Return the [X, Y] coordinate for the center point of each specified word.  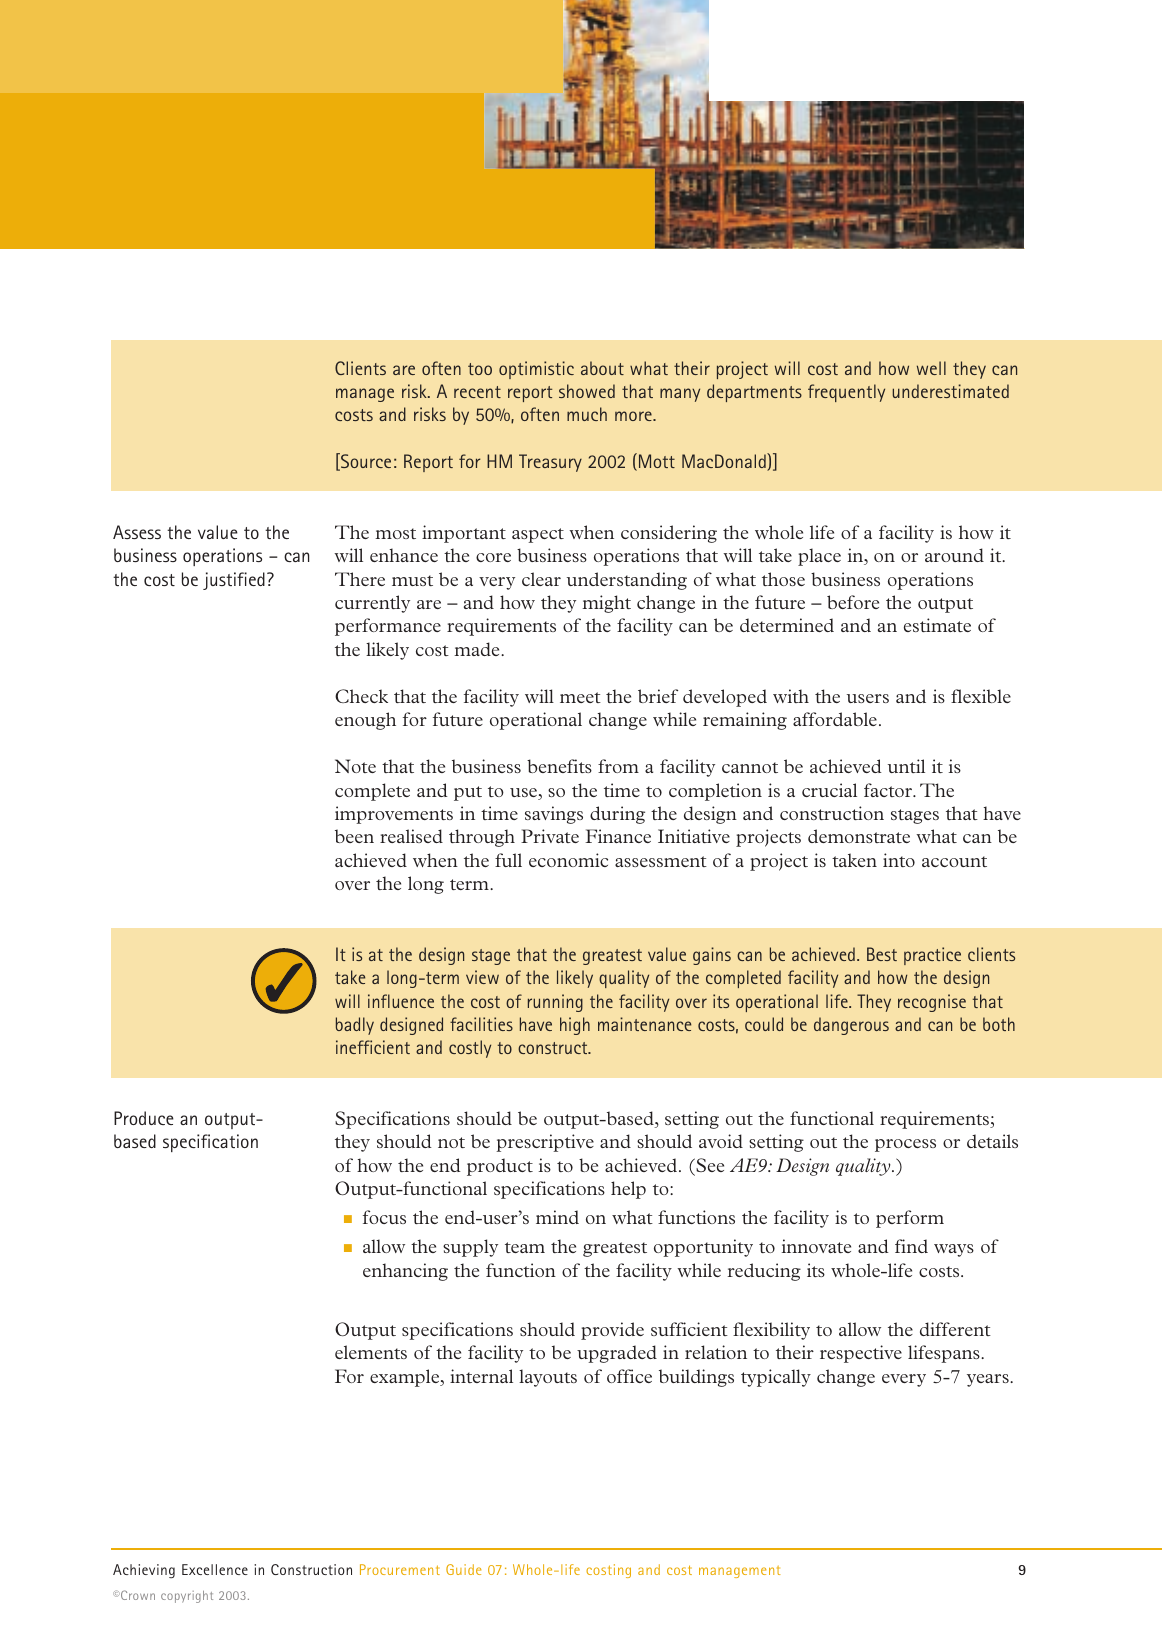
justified [234, 581]
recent [477, 392]
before [853, 602]
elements [371, 1352]
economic [568, 860]
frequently [846, 393]
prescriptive [545, 1143]
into [899, 860]
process [905, 1145]
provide [612, 1331]
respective [861, 1354]
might [606, 604]
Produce [144, 1118]
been [354, 836]
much [587, 414]
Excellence [215, 1569]
